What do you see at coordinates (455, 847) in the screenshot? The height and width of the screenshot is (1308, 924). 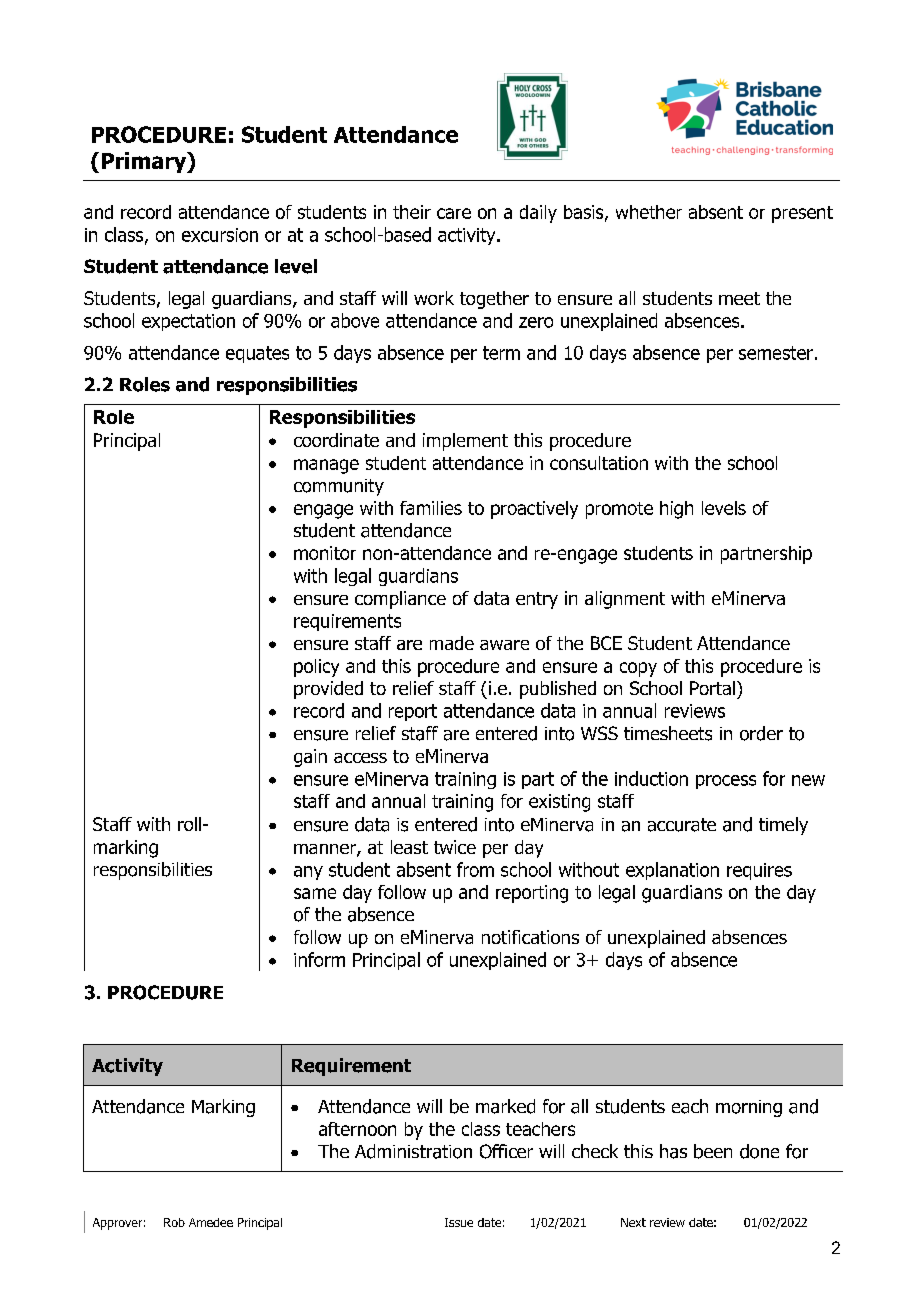 I see `twice` at bounding box center [455, 847].
